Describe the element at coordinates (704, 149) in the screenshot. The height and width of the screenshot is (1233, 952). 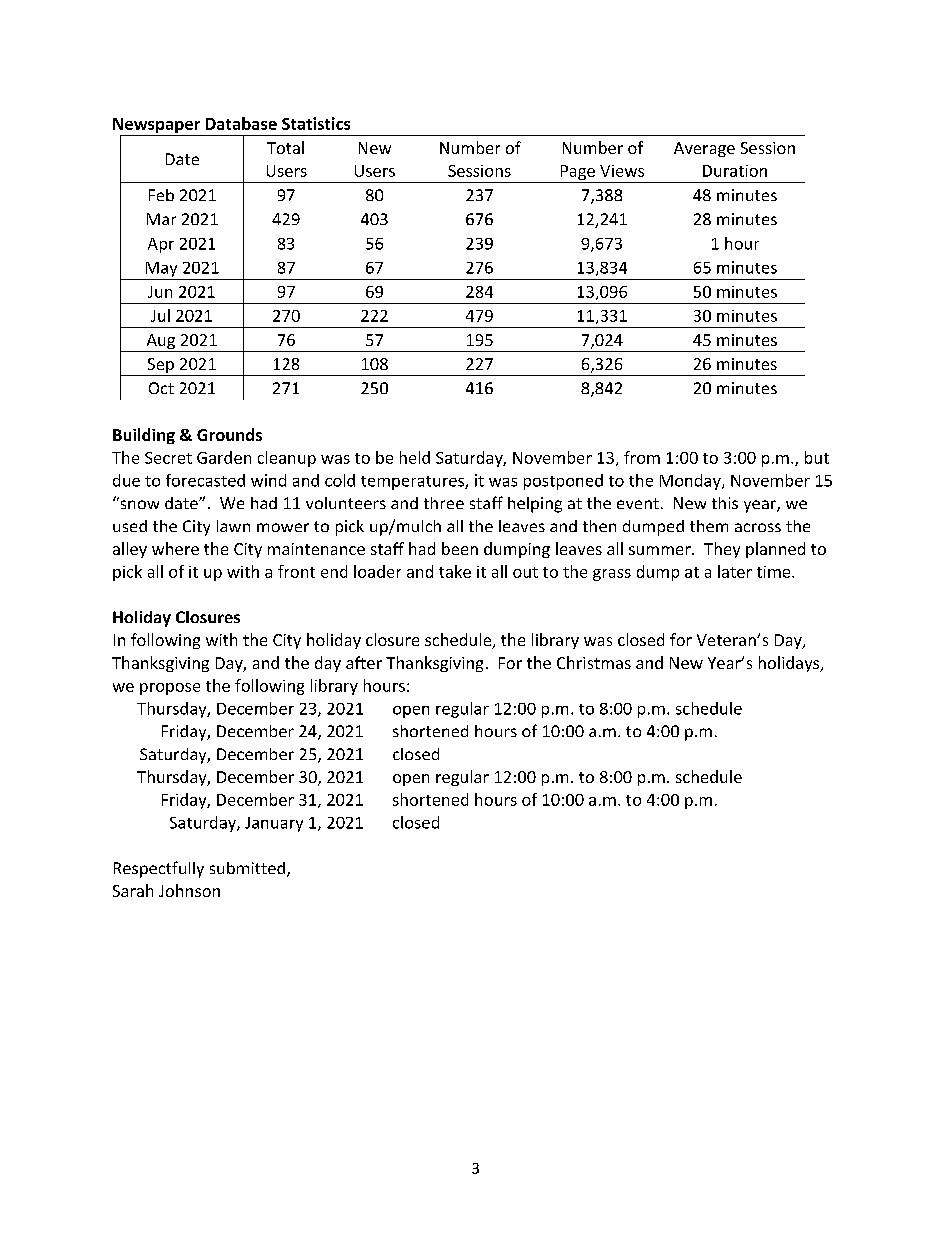
I see `Average` at that location.
